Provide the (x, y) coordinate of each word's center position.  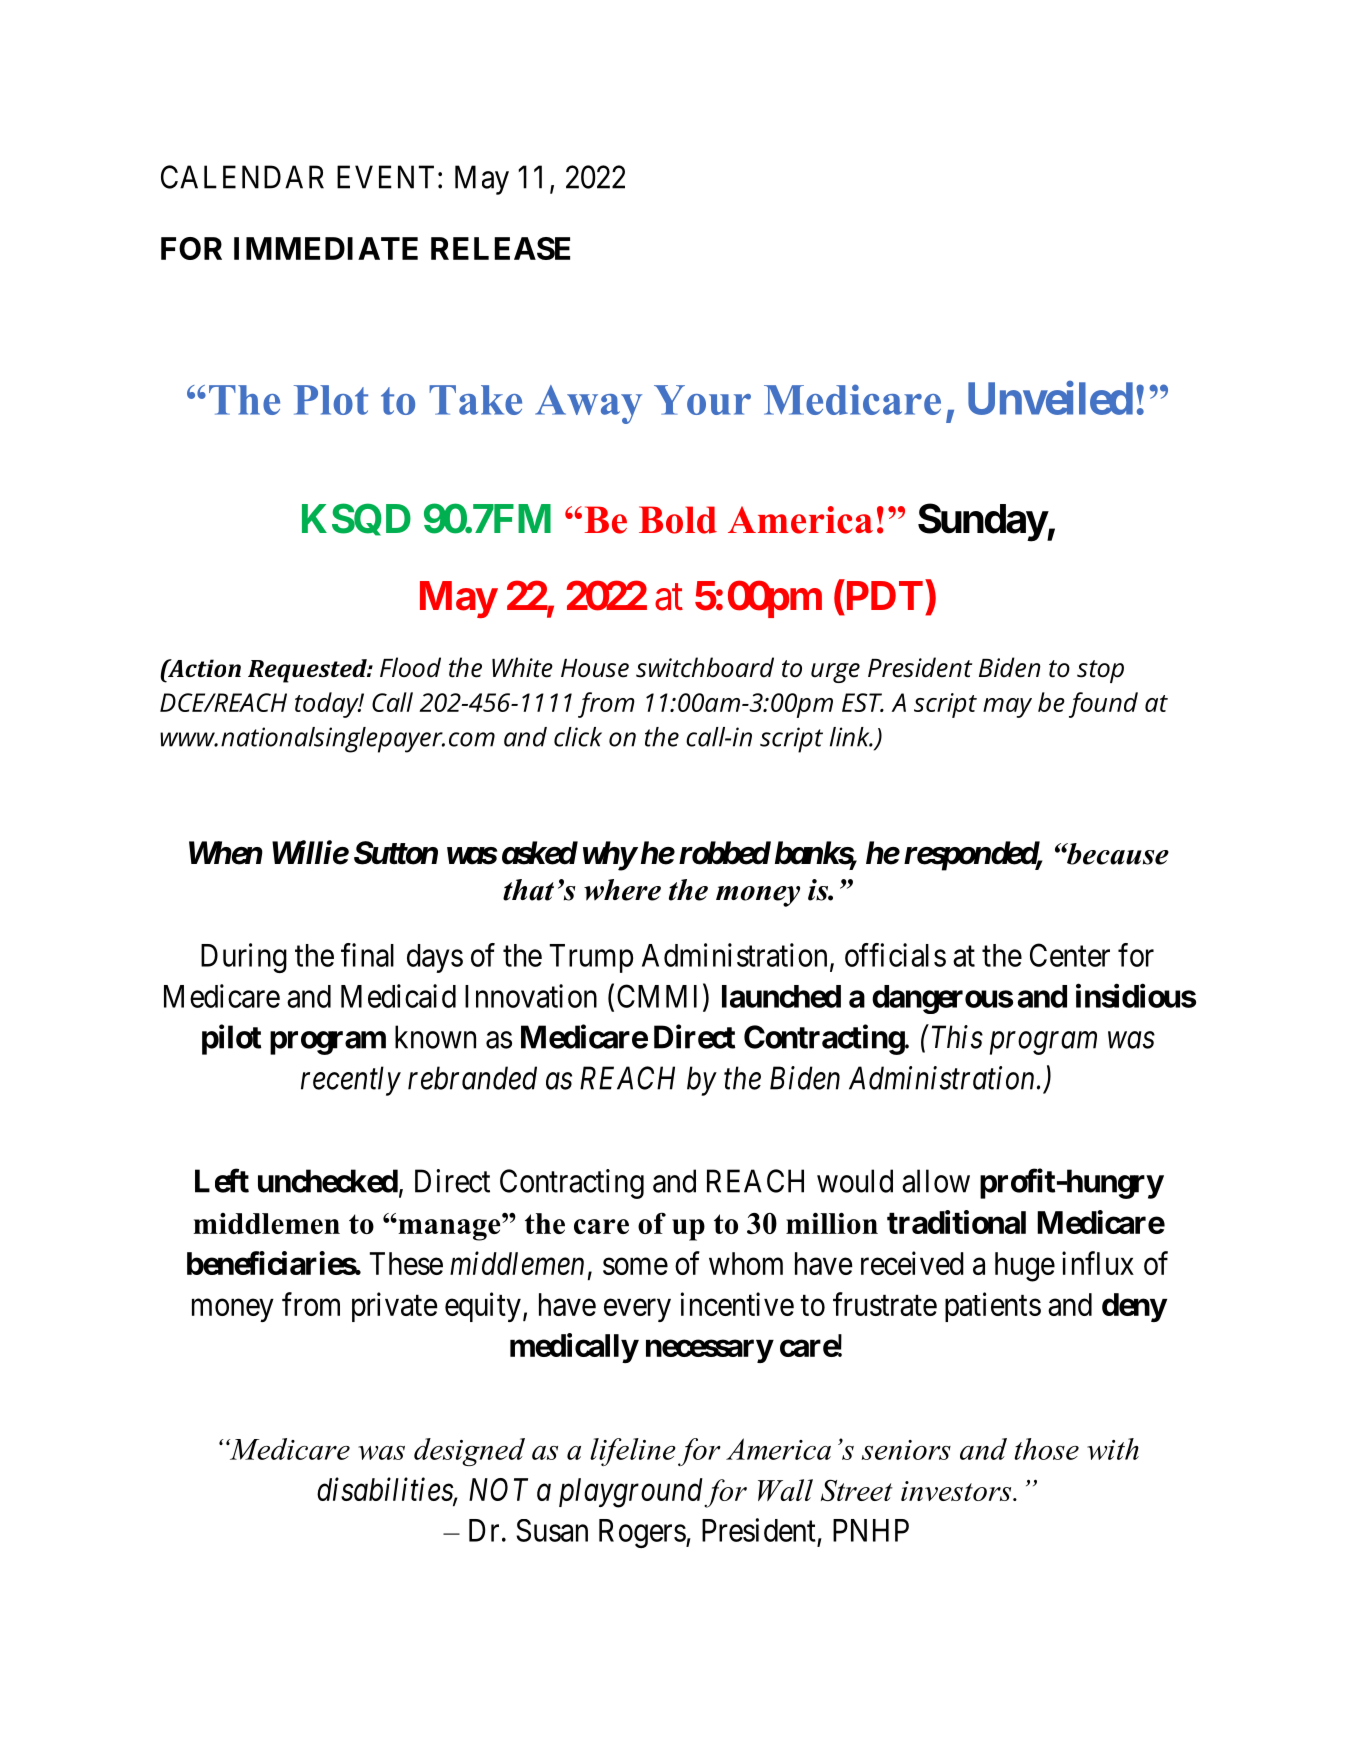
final (367, 955)
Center (1070, 955)
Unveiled (1050, 398)
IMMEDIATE (326, 248)
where (622, 890)
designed (469, 1452)
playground (631, 1493)
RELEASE (500, 248)
